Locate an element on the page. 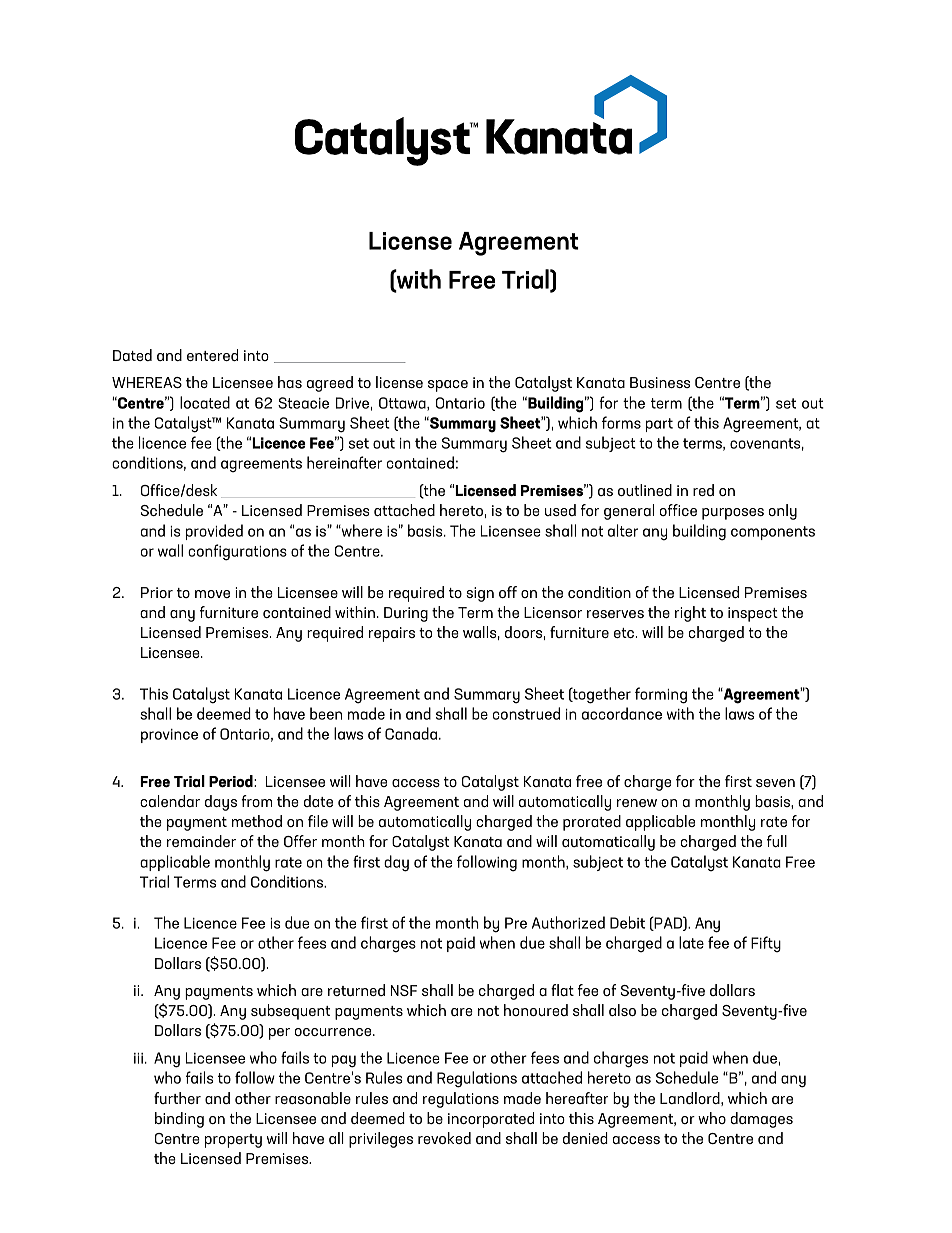  binding is located at coordinates (179, 1120).
